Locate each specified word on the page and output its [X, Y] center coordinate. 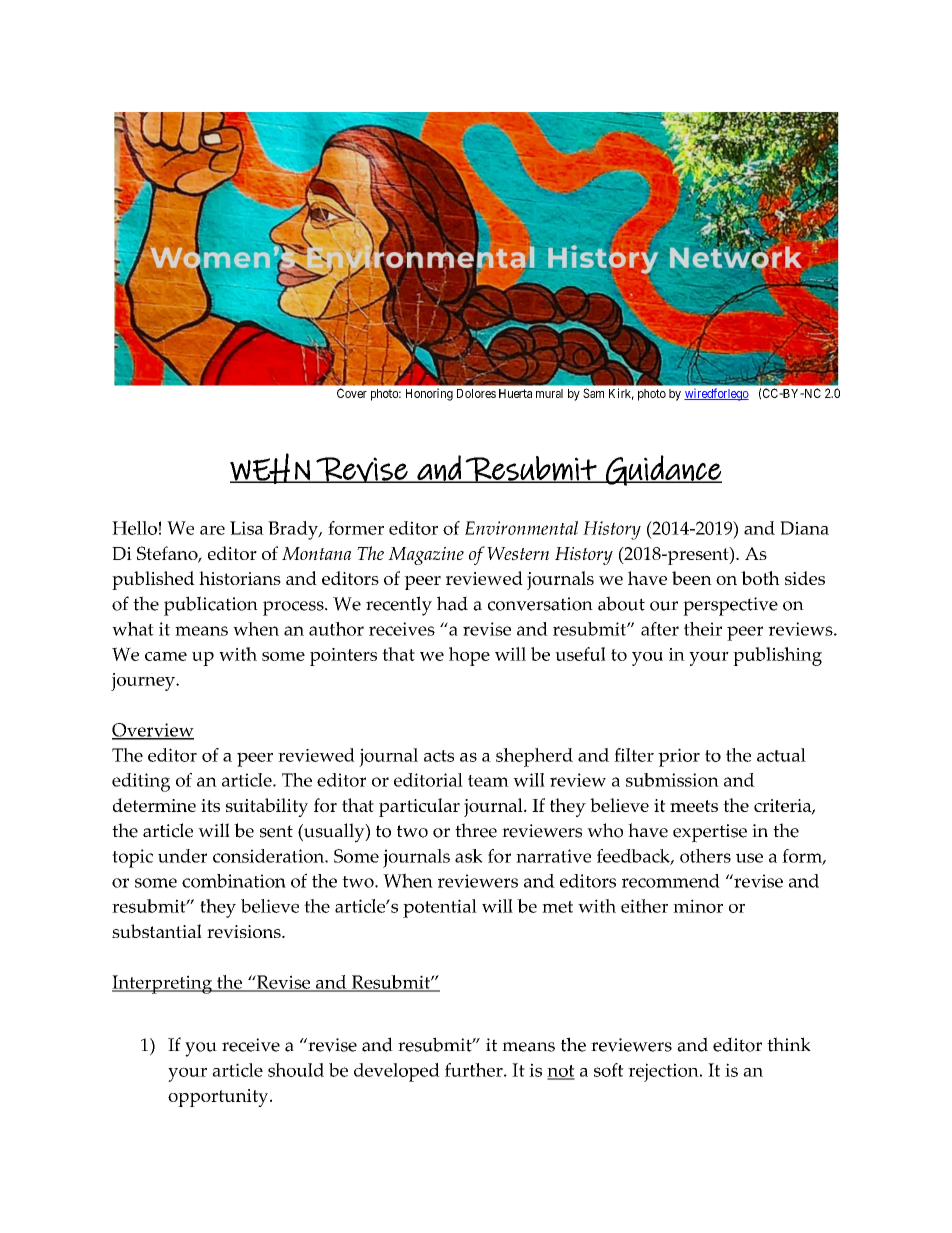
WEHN [271, 468]
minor [698, 906]
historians [240, 578]
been [692, 578]
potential [440, 908]
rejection [664, 1072]
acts [439, 756]
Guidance [663, 470]
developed [397, 1072]
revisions [245, 931]
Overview [153, 731]
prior [679, 757]
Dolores [476, 393]
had [452, 603]
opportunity [219, 1098]
